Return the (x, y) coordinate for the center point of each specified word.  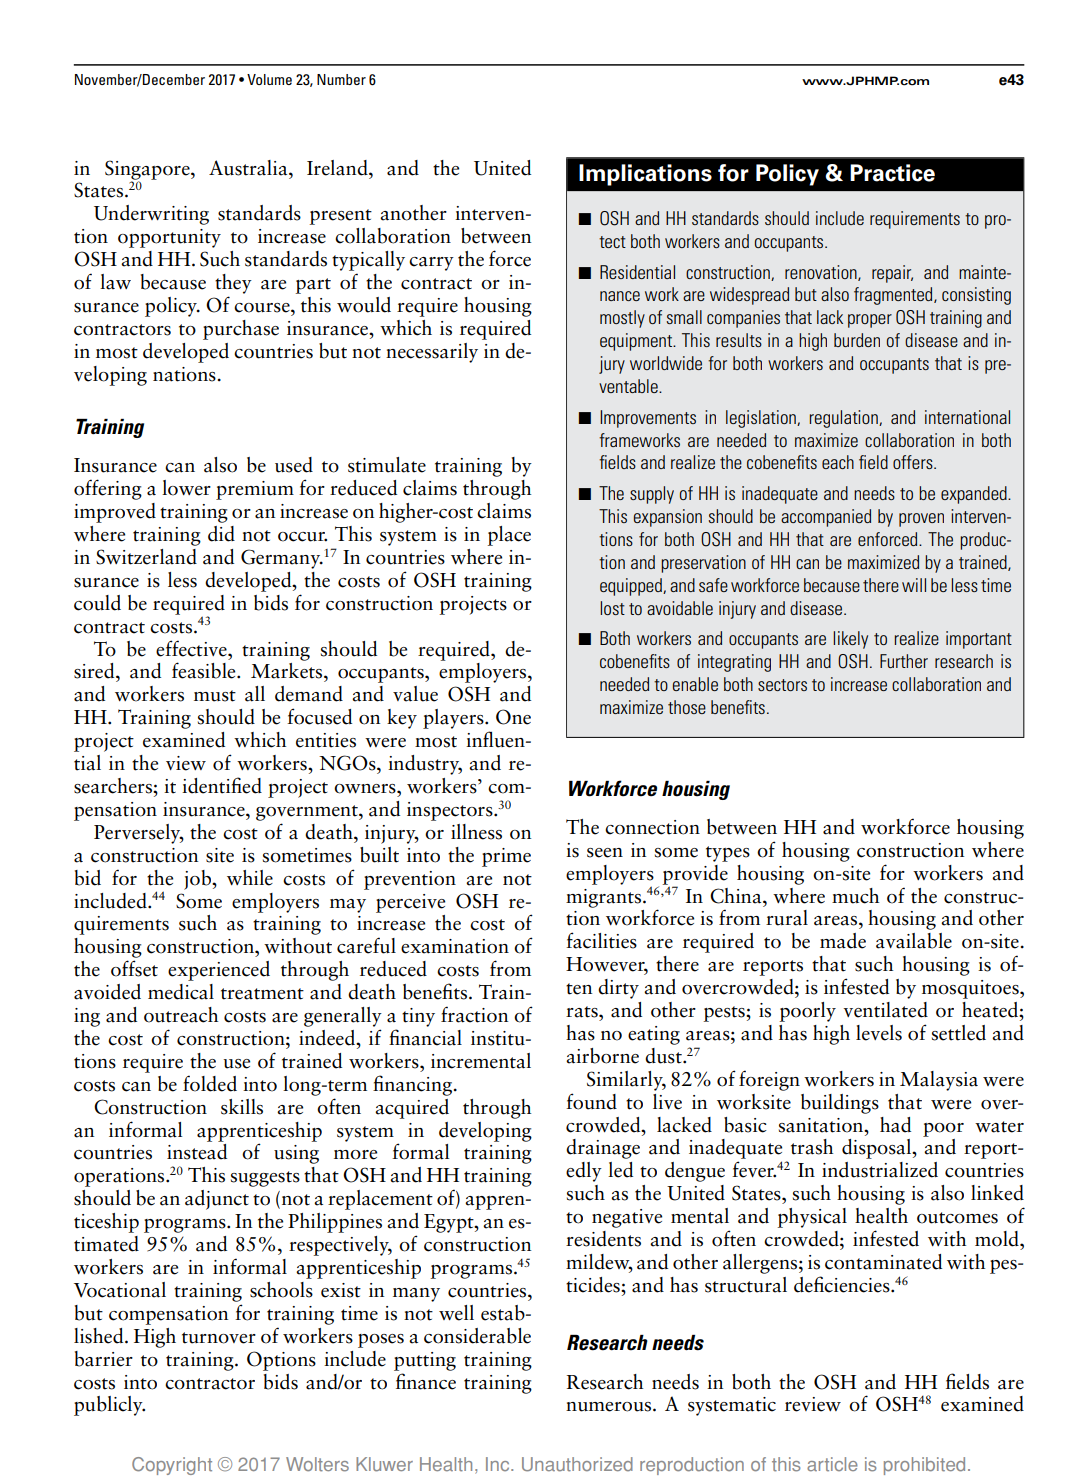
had (895, 1125)
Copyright (172, 1466)
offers (914, 462)
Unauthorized (577, 1464)
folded (210, 1083)
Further (904, 661)
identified (222, 785)
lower (186, 488)
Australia (249, 168)
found (591, 1101)
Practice (892, 173)
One (513, 717)
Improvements (648, 419)
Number (341, 79)
